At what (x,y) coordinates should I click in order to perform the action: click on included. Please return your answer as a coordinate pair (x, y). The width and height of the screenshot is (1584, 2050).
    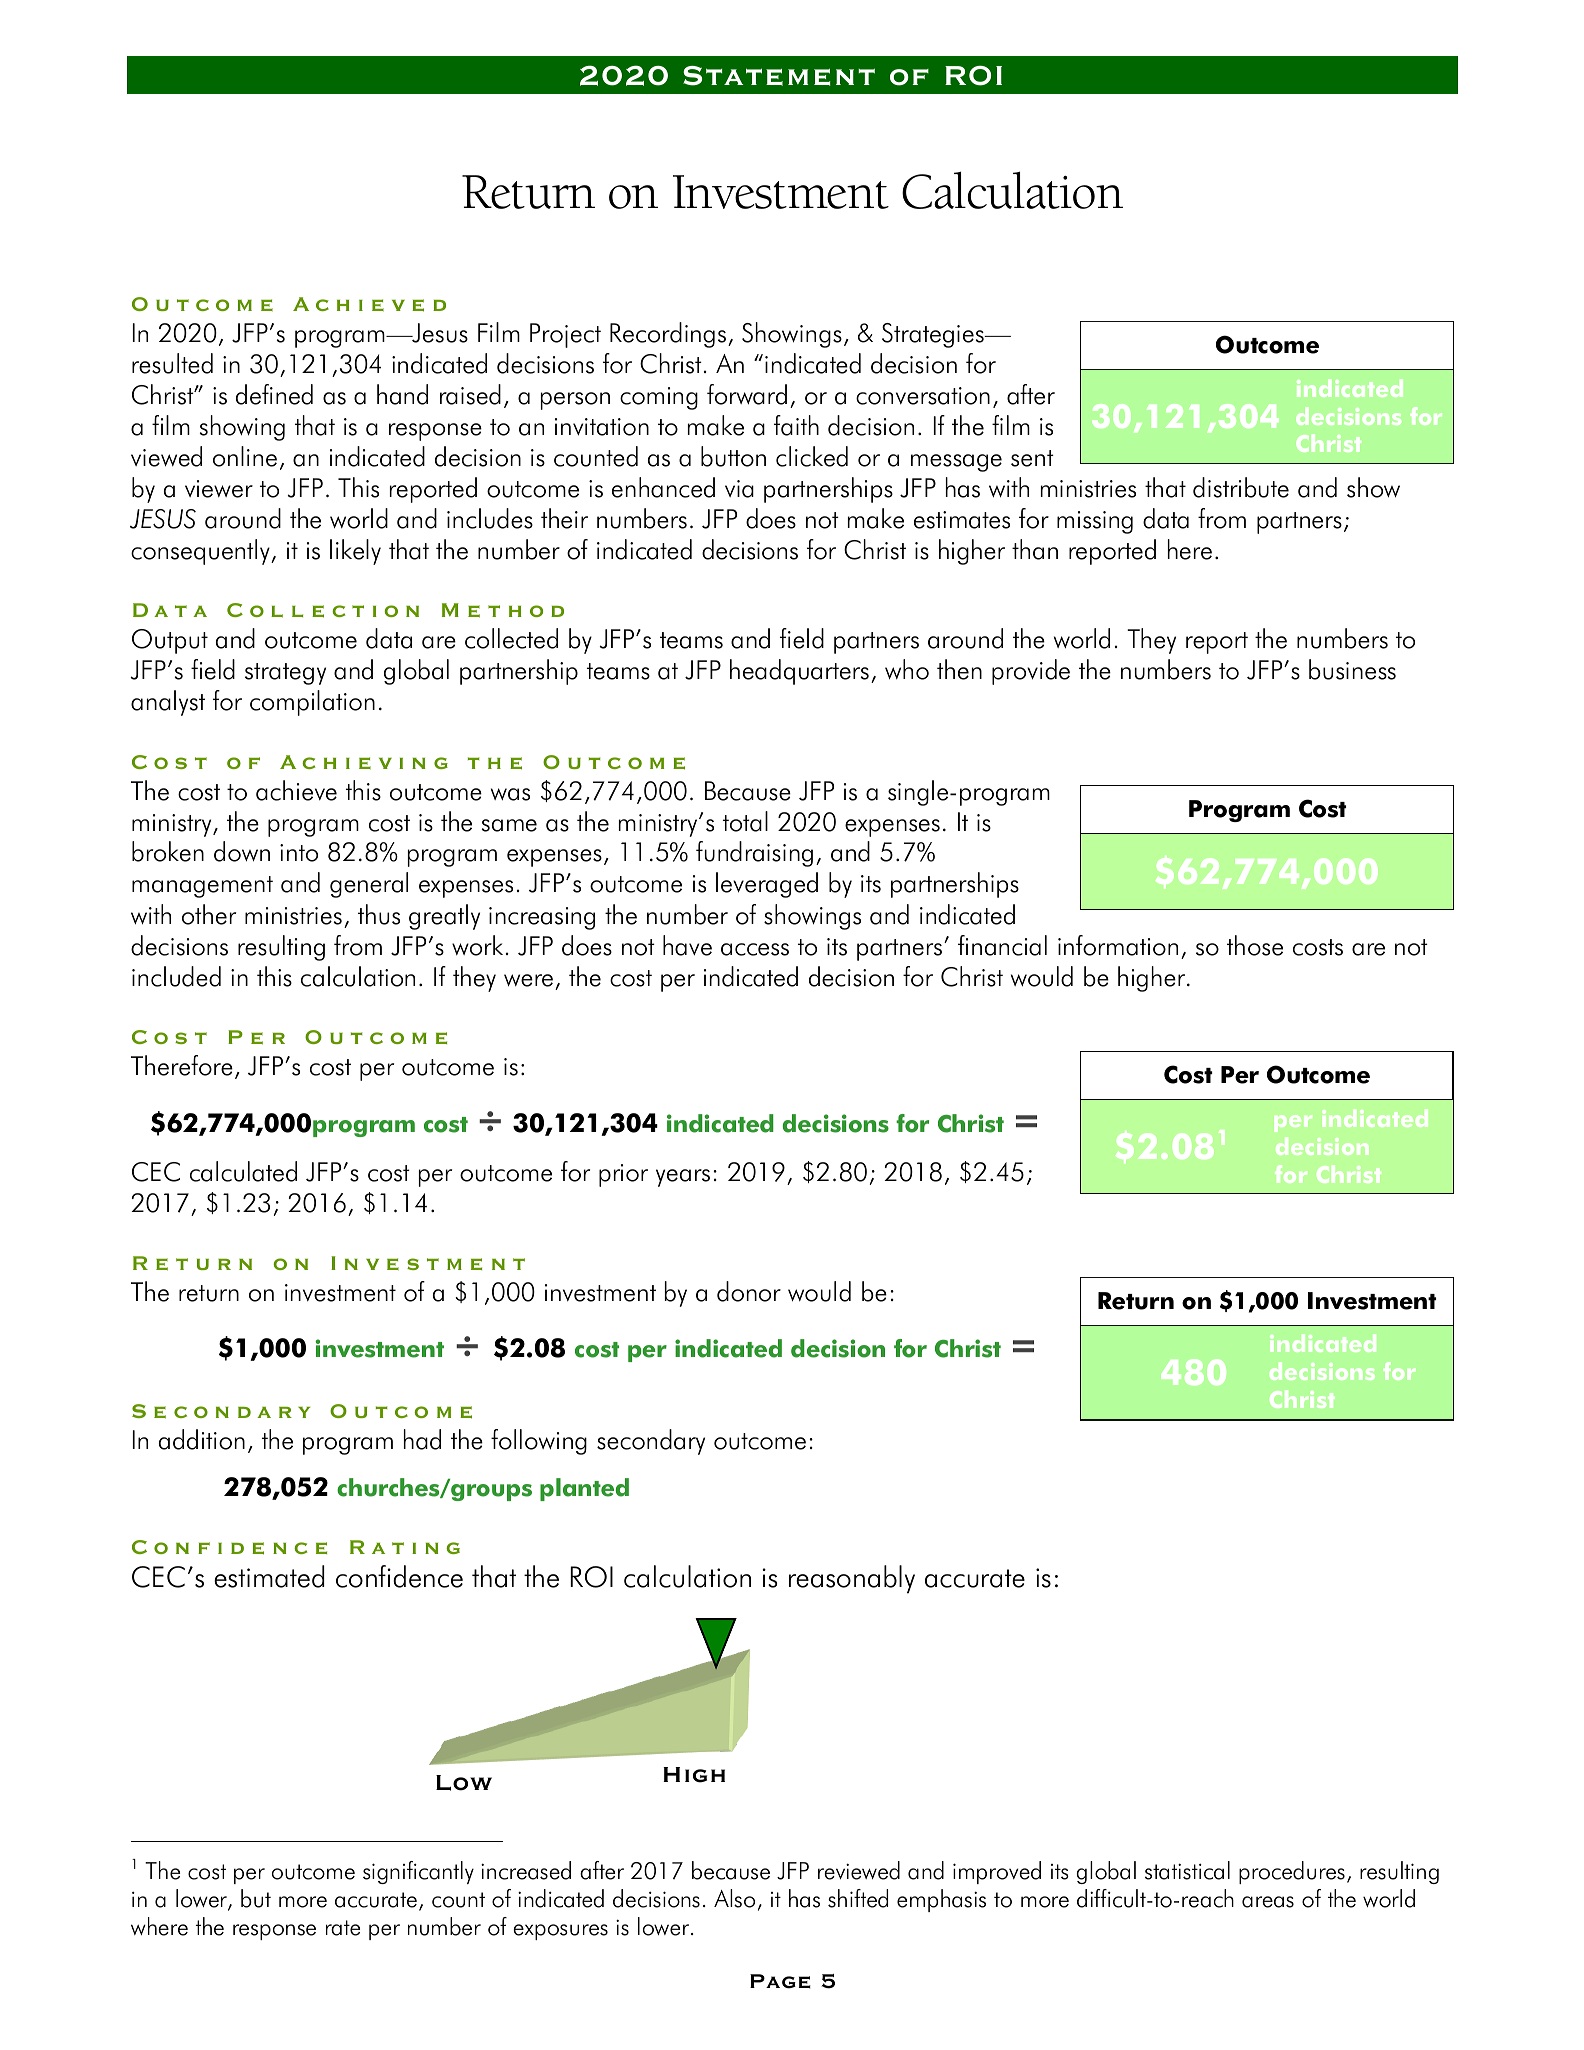
    Looking at the image, I should click on (176, 976).
